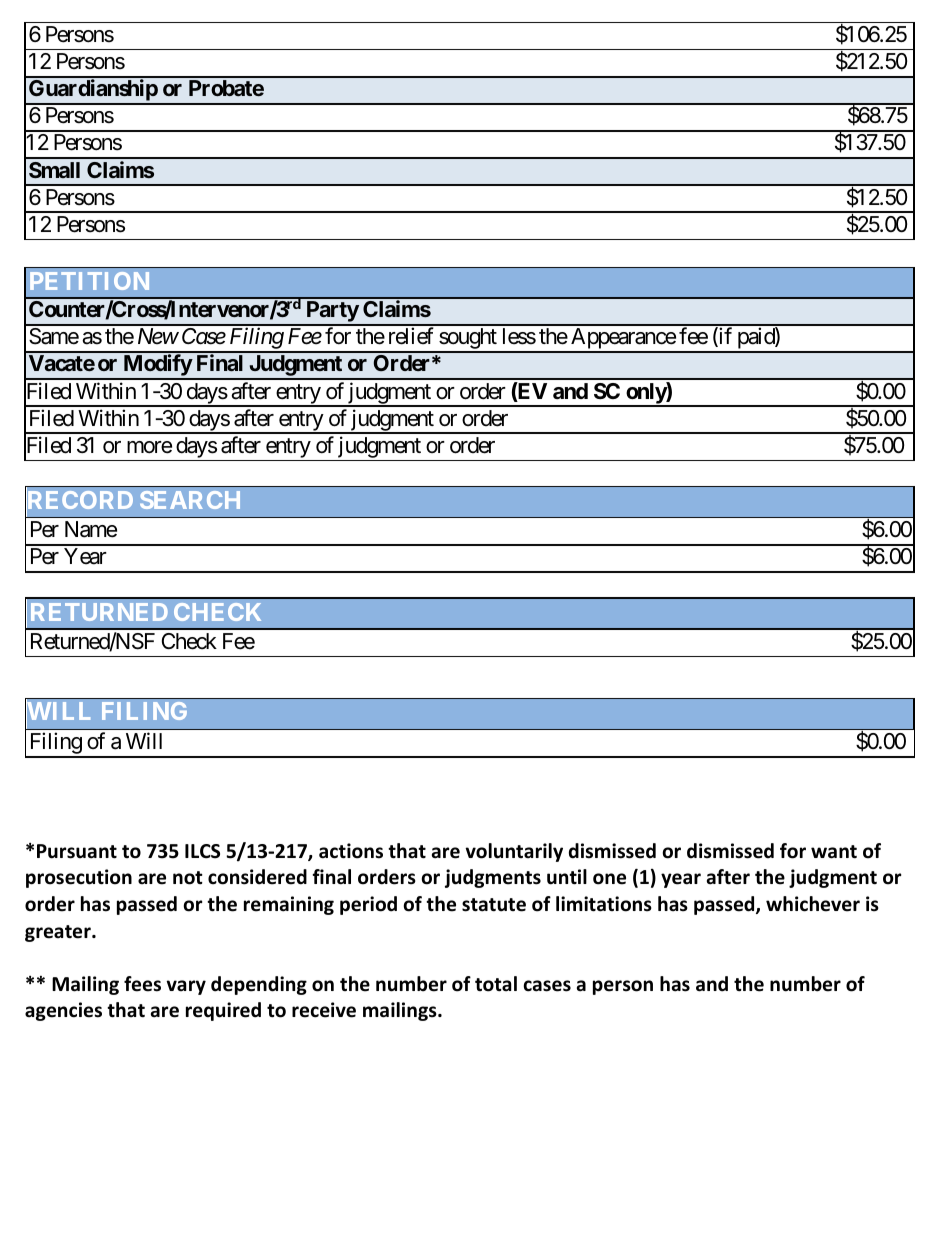 This screenshot has width=952, height=1233. Describe the element at coordinates (411, 336) in the screenshot. I see `relief` at that location.
